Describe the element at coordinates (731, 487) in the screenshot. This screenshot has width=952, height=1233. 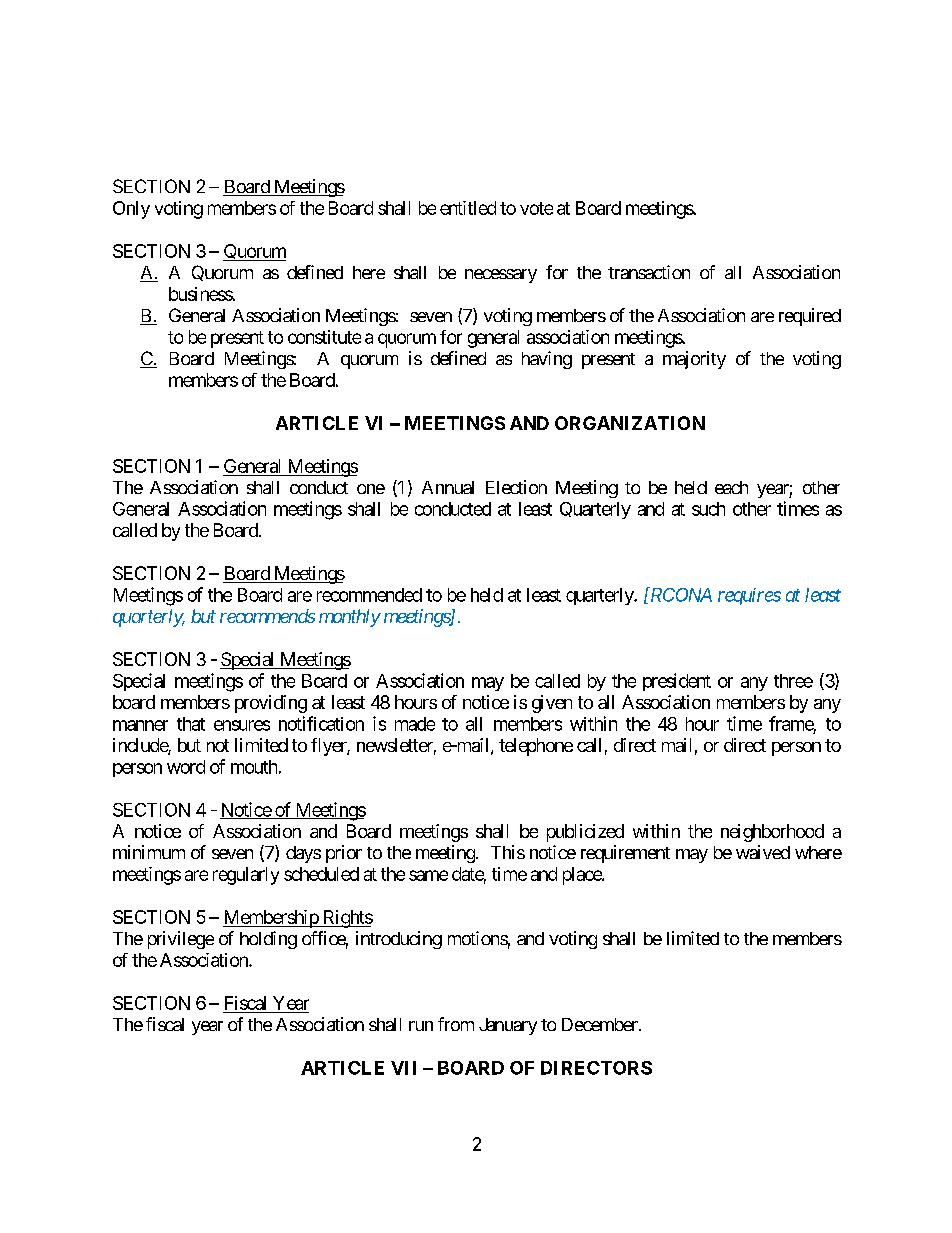
I see `each` at that location.
